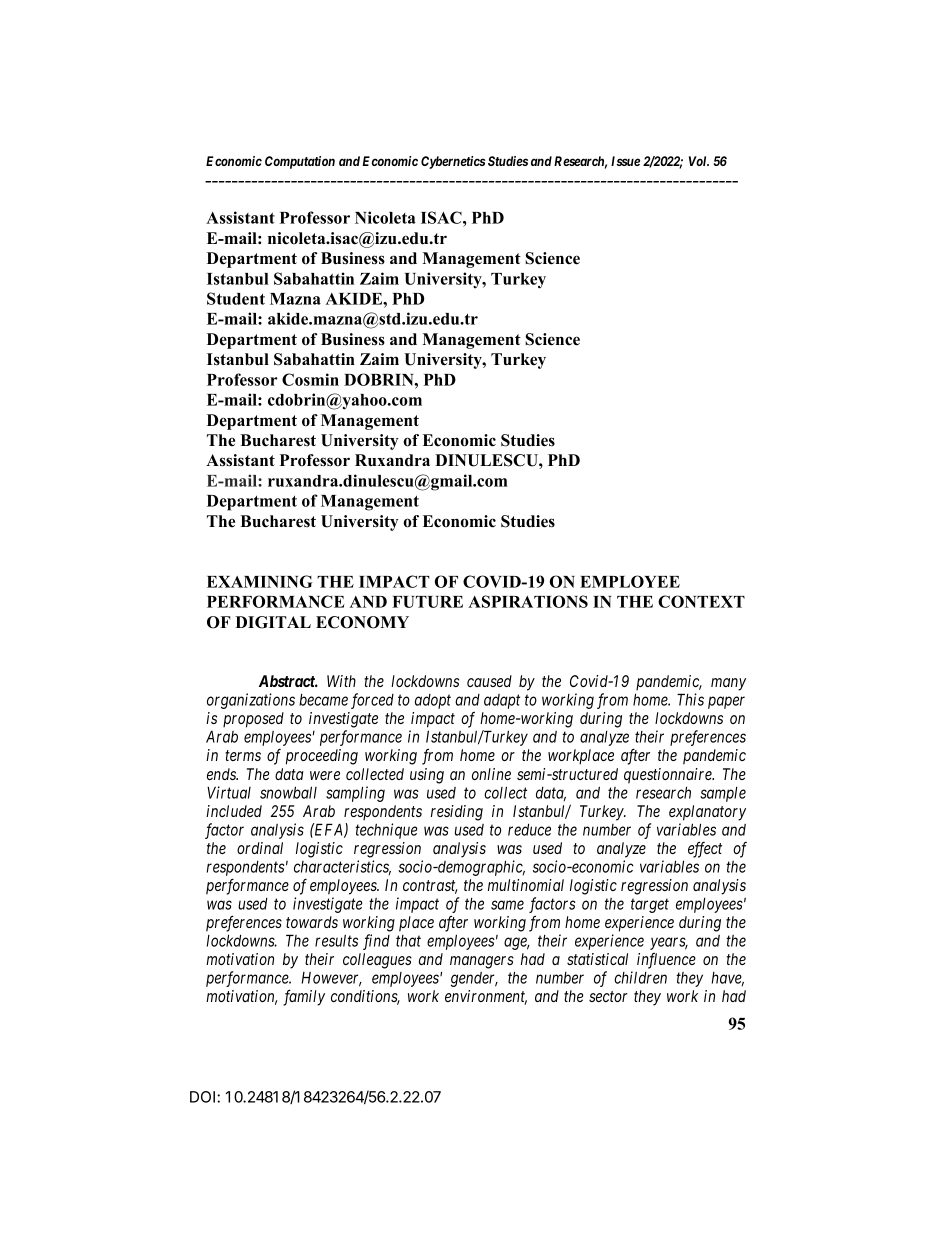  Describe the element at coordinates (260, 581) in the screenshot. I see `EXAMINING` at that location.
